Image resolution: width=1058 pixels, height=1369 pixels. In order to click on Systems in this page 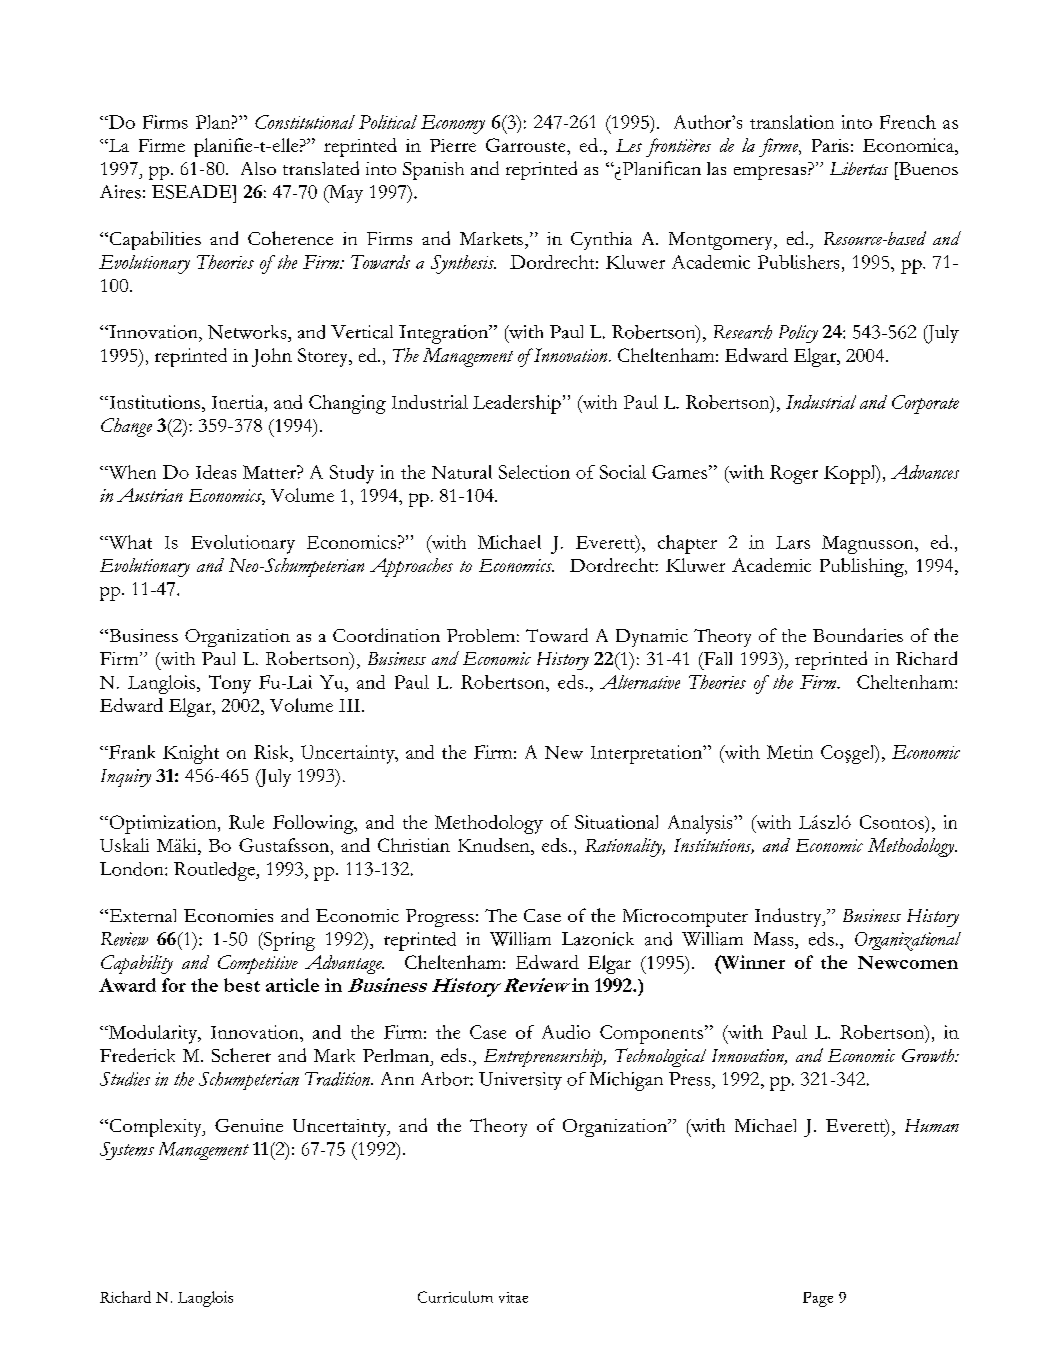, I will do `click(127, 1151)`.
